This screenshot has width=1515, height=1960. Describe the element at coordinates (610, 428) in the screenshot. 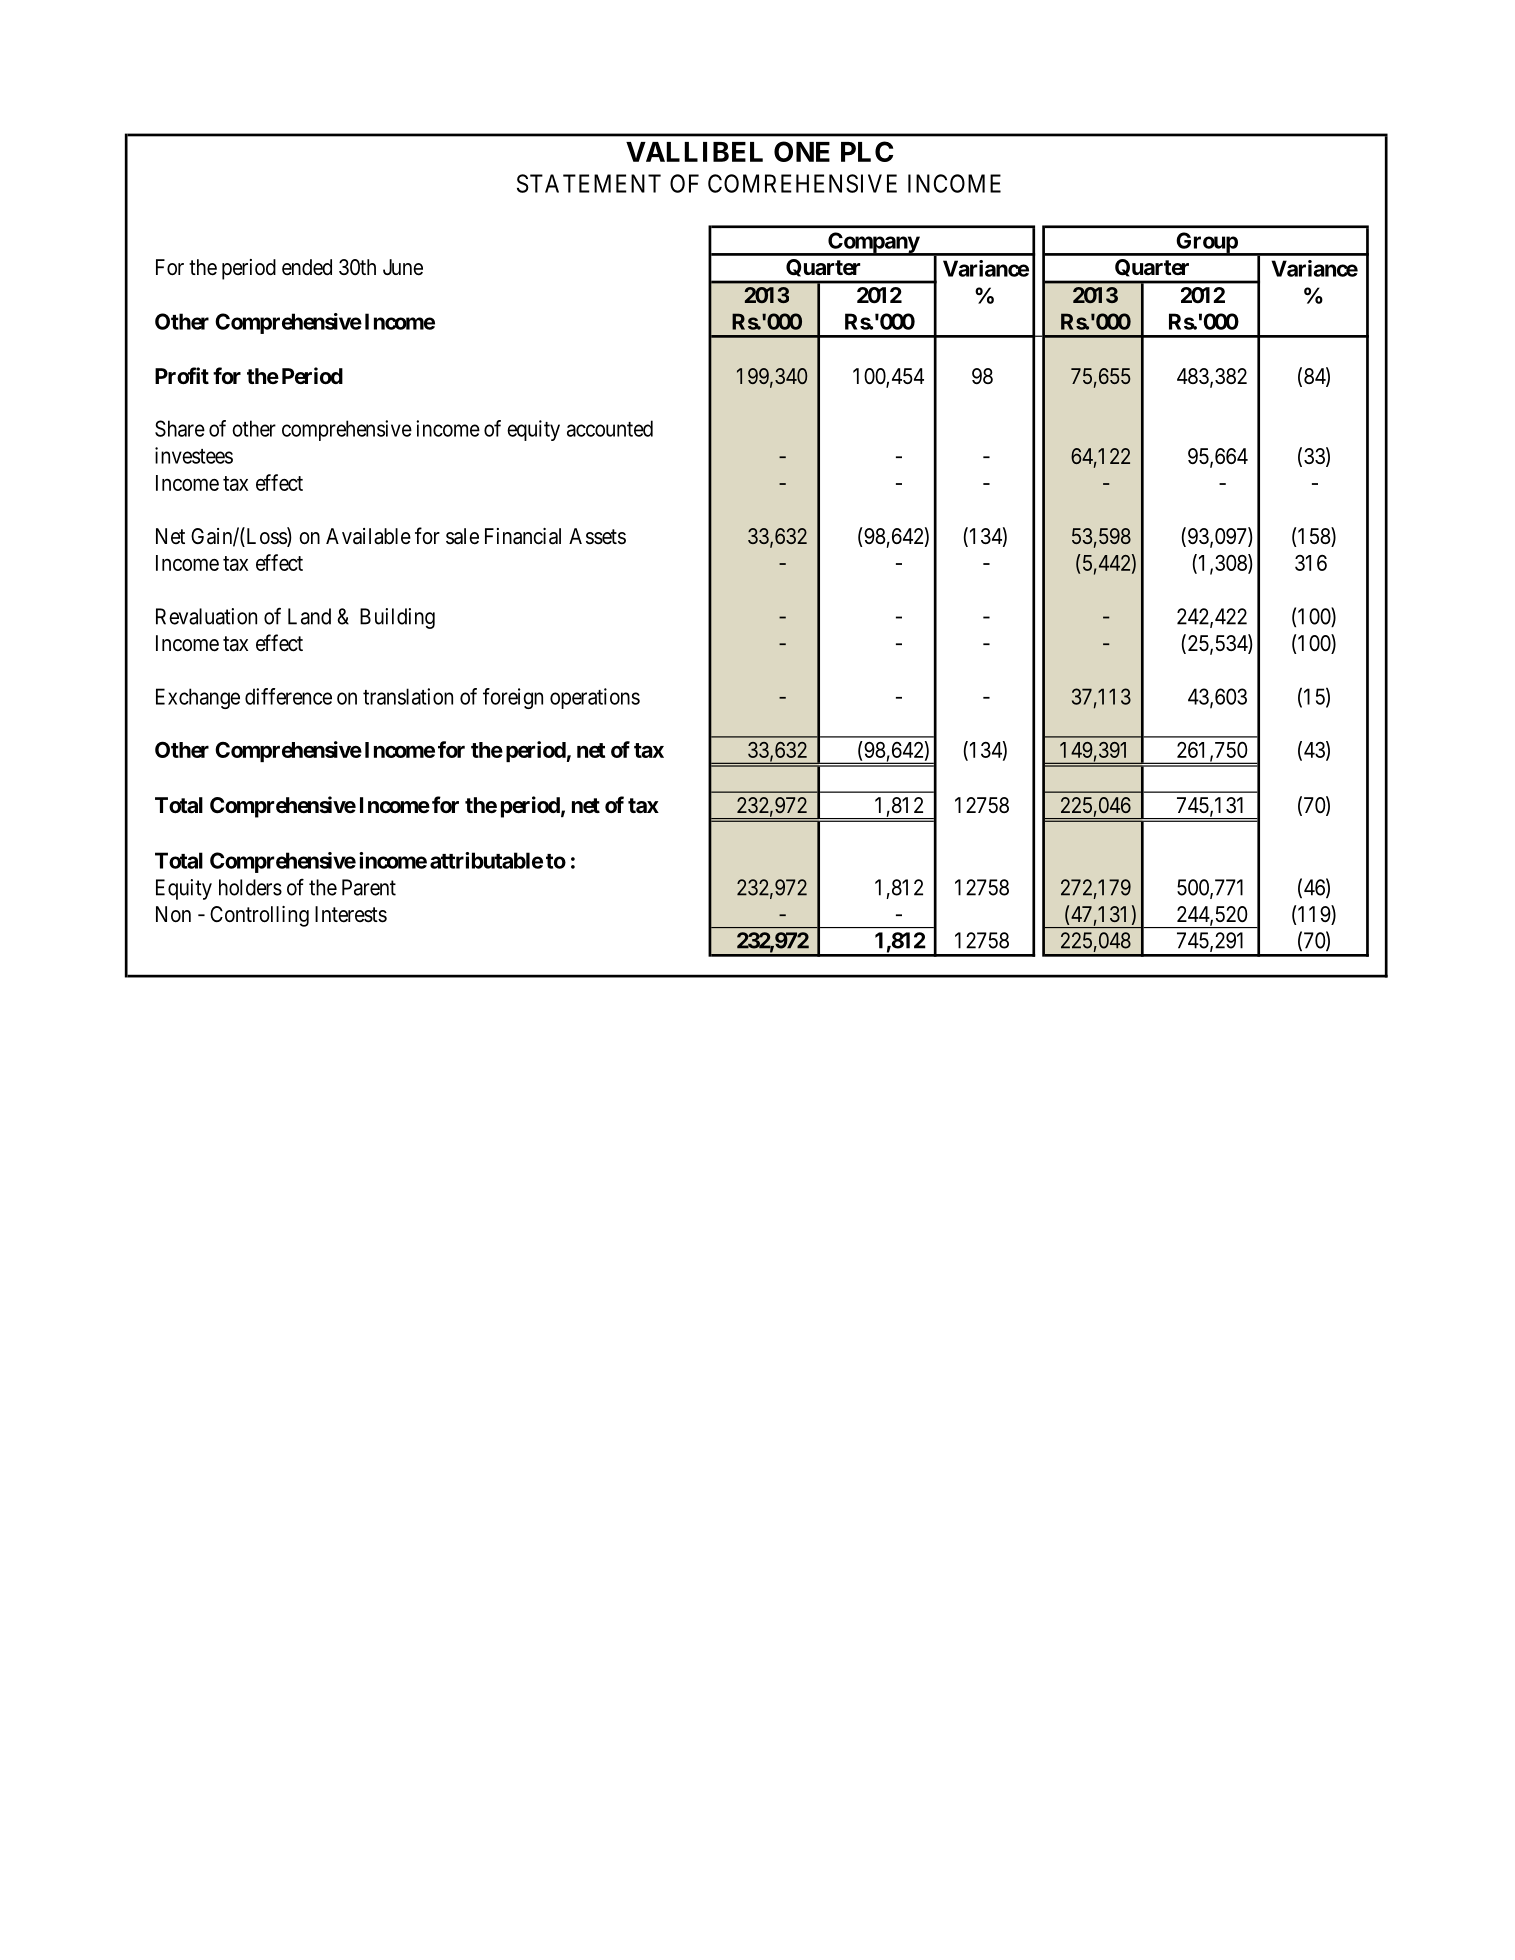

I see `accounted` at that location.
